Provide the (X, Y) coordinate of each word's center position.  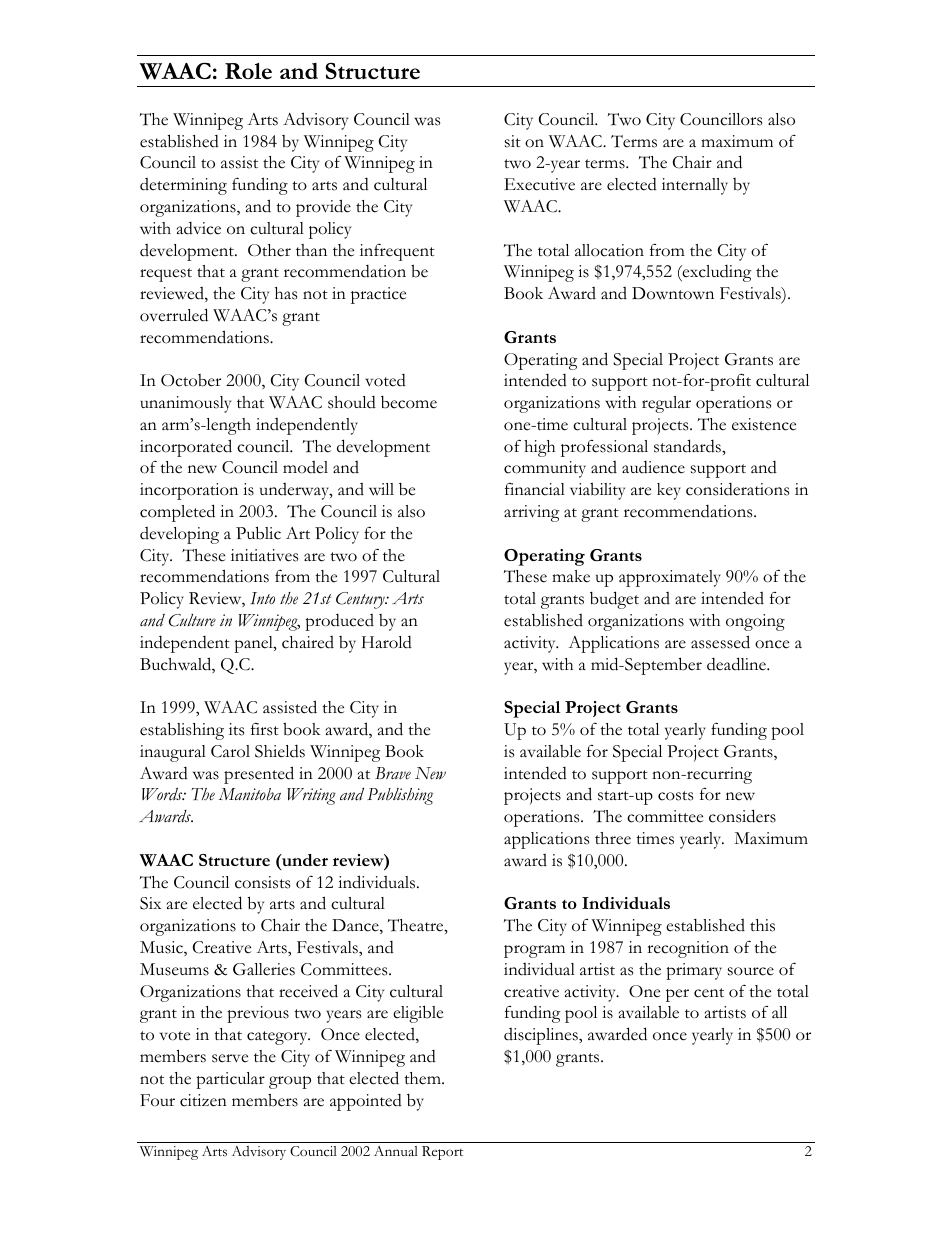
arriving (532, 513)
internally (695, 186)
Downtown (673, 293)
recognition (688, 949)
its (236, 729)
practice (378, 295)
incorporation (189, 491)
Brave (393, 773)
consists (262, 882)
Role (248, 71)
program (534, 951)
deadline (738, 664)
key (669, 491)
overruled (174, 315)
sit (513, 141)
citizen (203, 1100)
